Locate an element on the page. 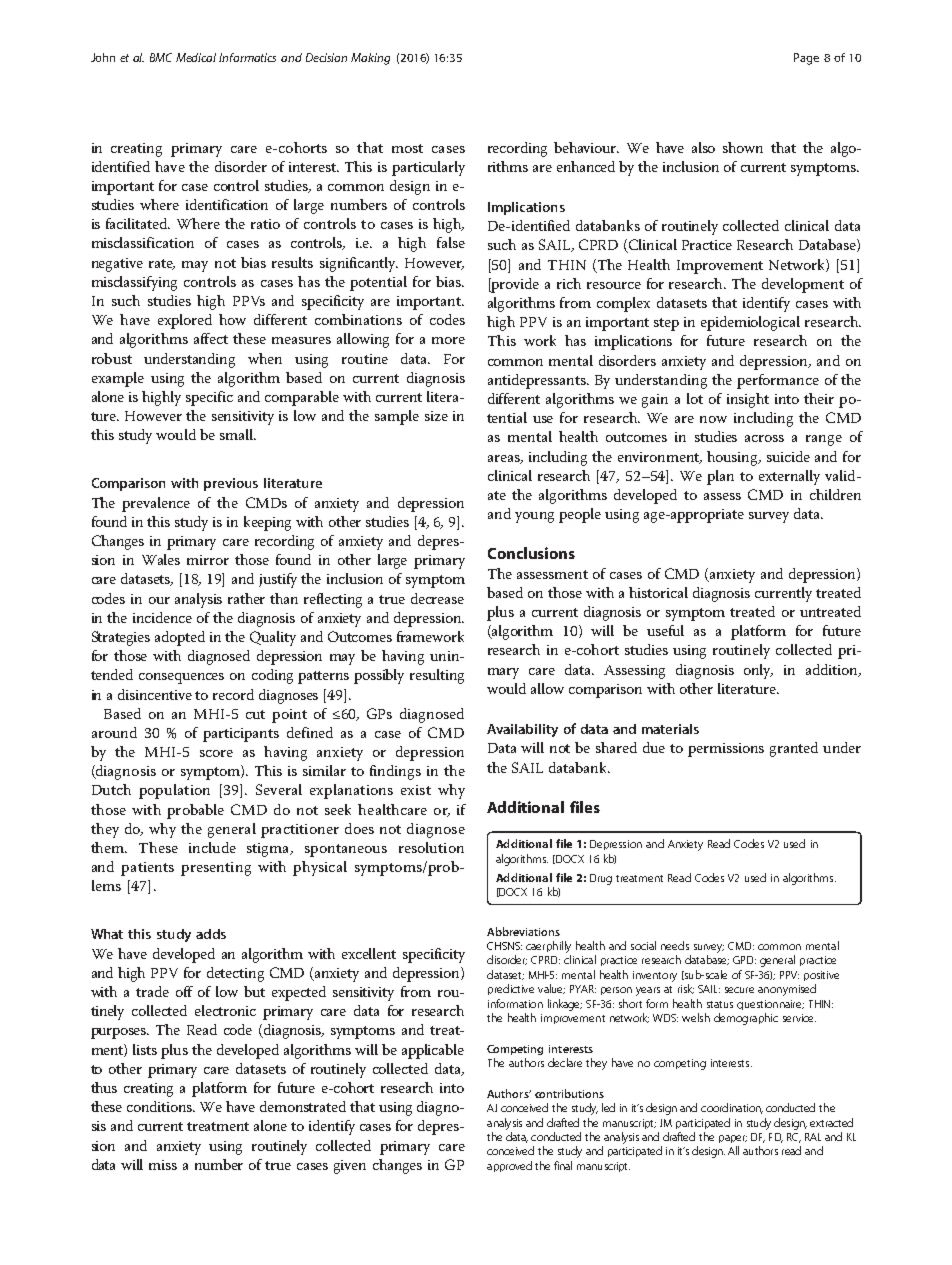 This image has width=952, height=1265. Page is located at coordinates (806, 59).
